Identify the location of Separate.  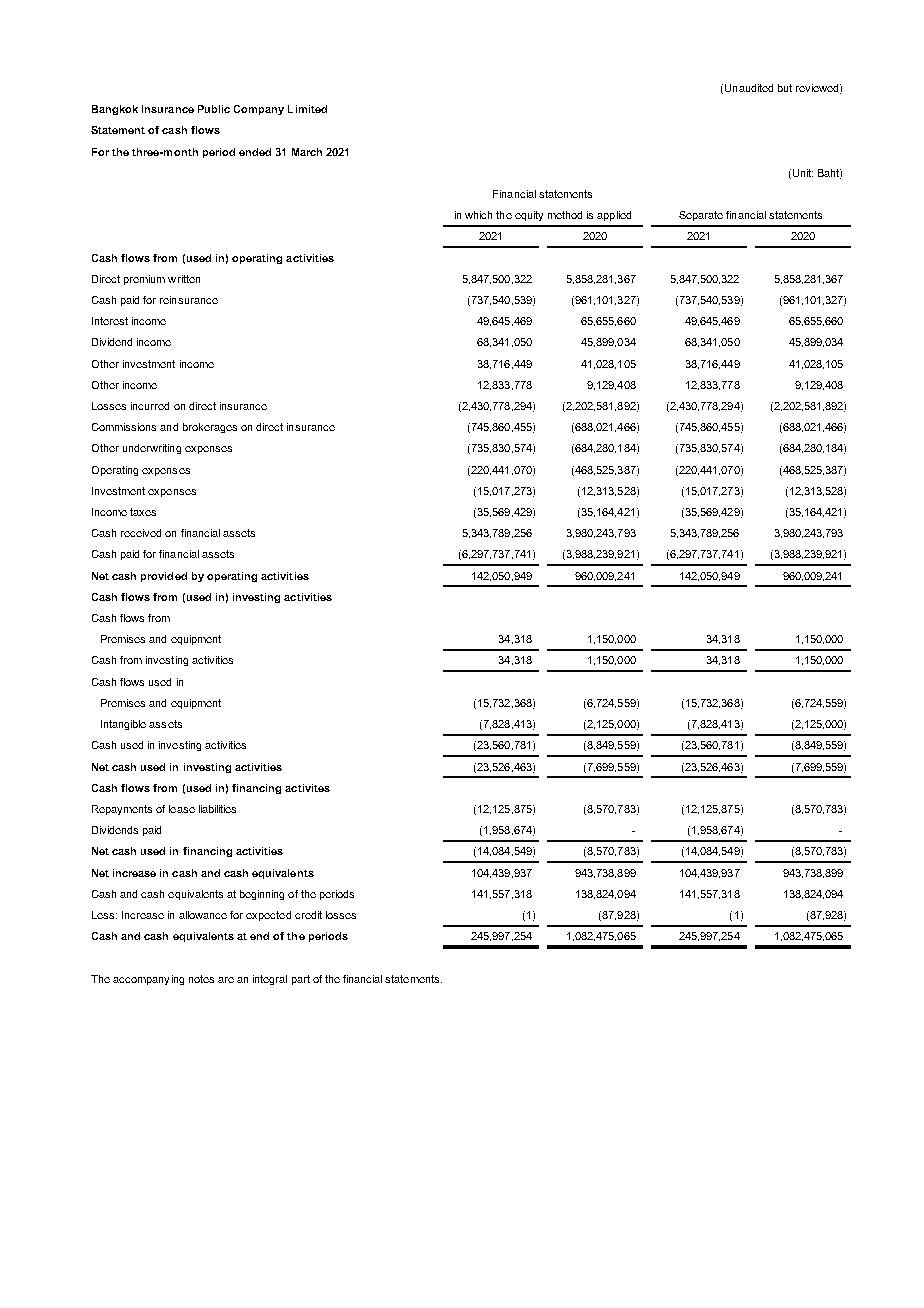
(701, 216).
